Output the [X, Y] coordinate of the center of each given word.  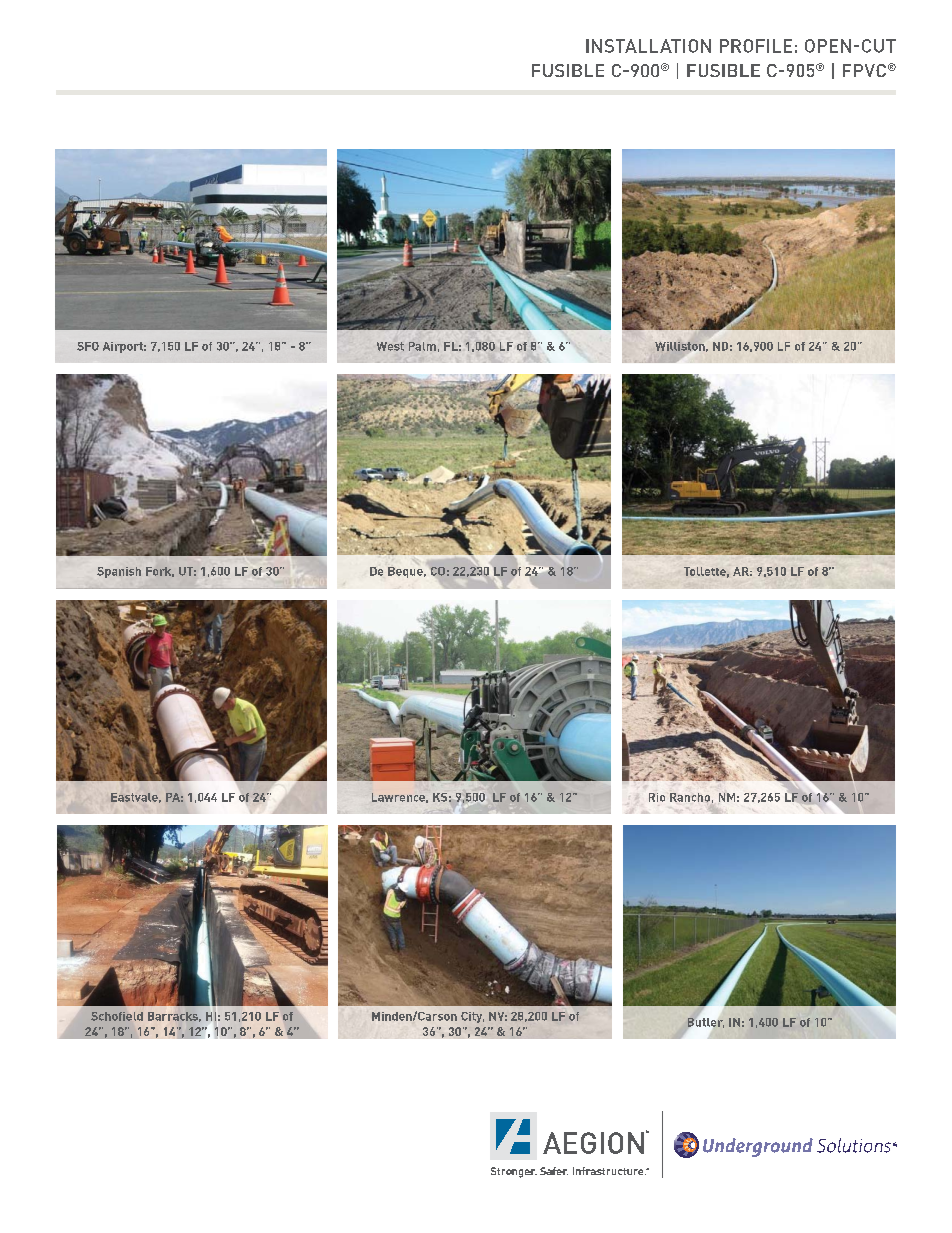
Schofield [117, 1016]
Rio [657, 797]
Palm [422, 346]
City [472, 1017]
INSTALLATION [648, 46]
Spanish [119, 572]
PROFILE [756, 46]
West [390, 346]
